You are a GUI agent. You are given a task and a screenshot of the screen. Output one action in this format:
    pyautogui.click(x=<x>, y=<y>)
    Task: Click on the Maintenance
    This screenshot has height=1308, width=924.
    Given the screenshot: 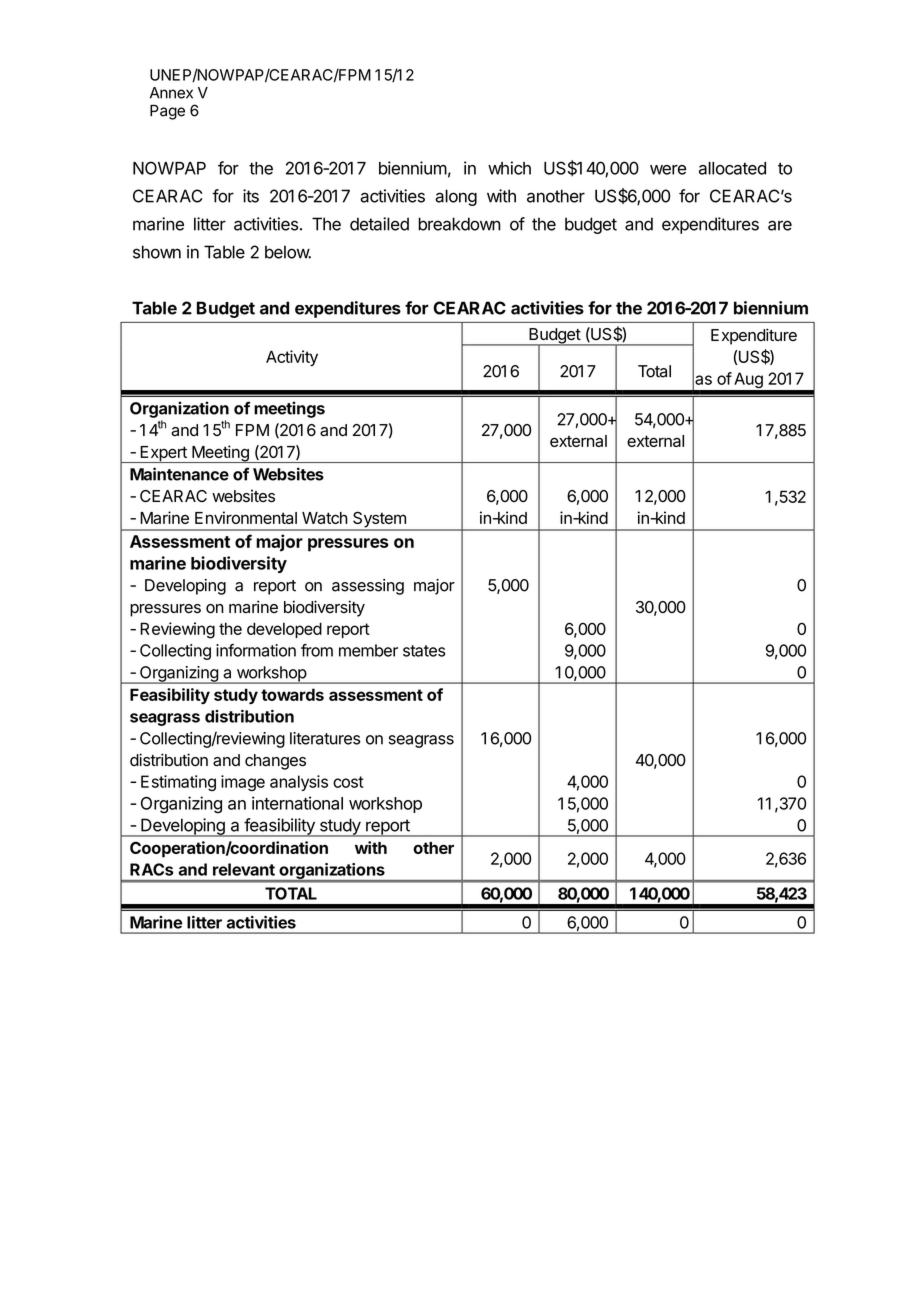 What is the action you would take?
    pyautogui.click(x=179, y=474)
